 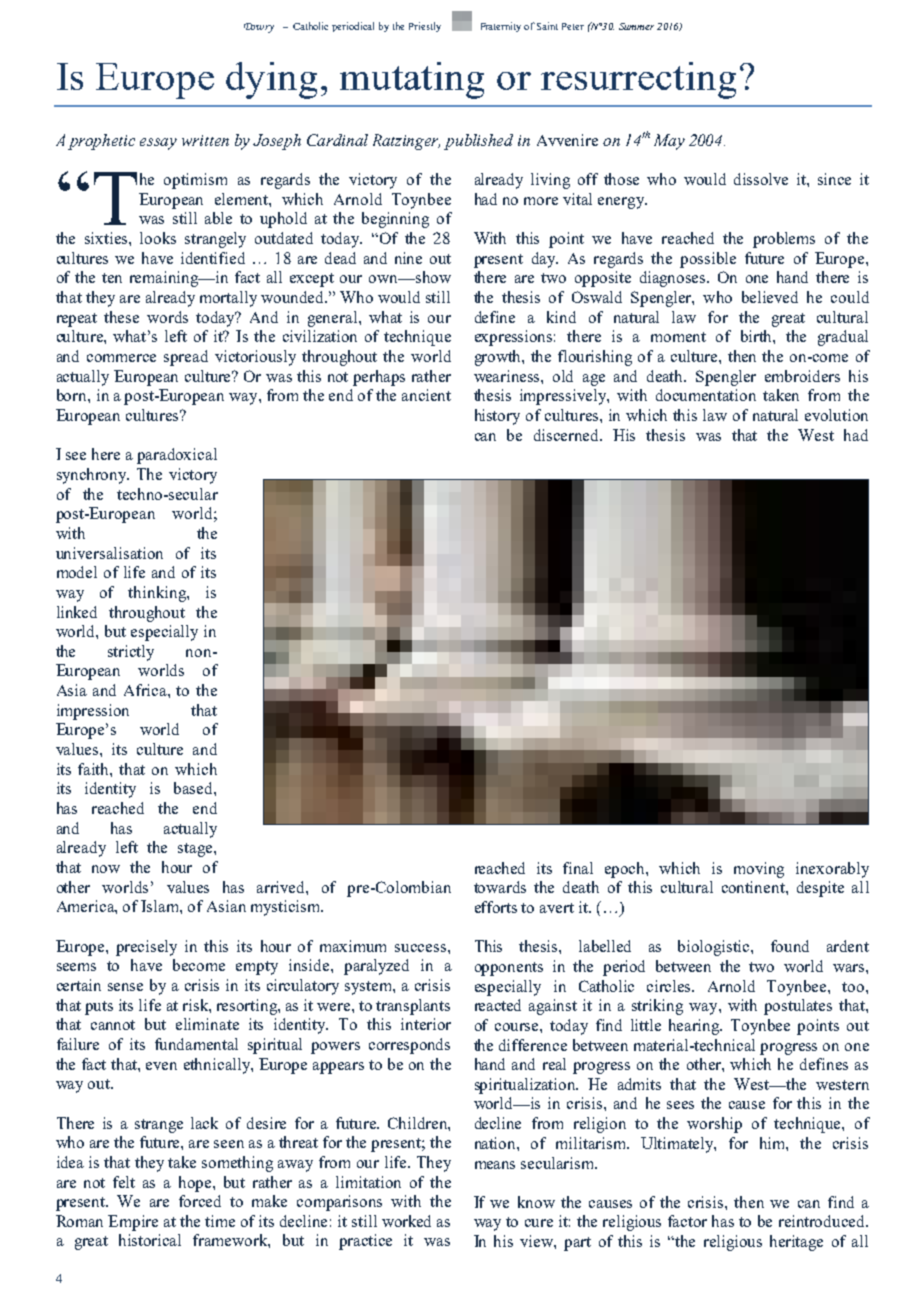 I want to click on resurrecting, so click(x=638, y=80).
